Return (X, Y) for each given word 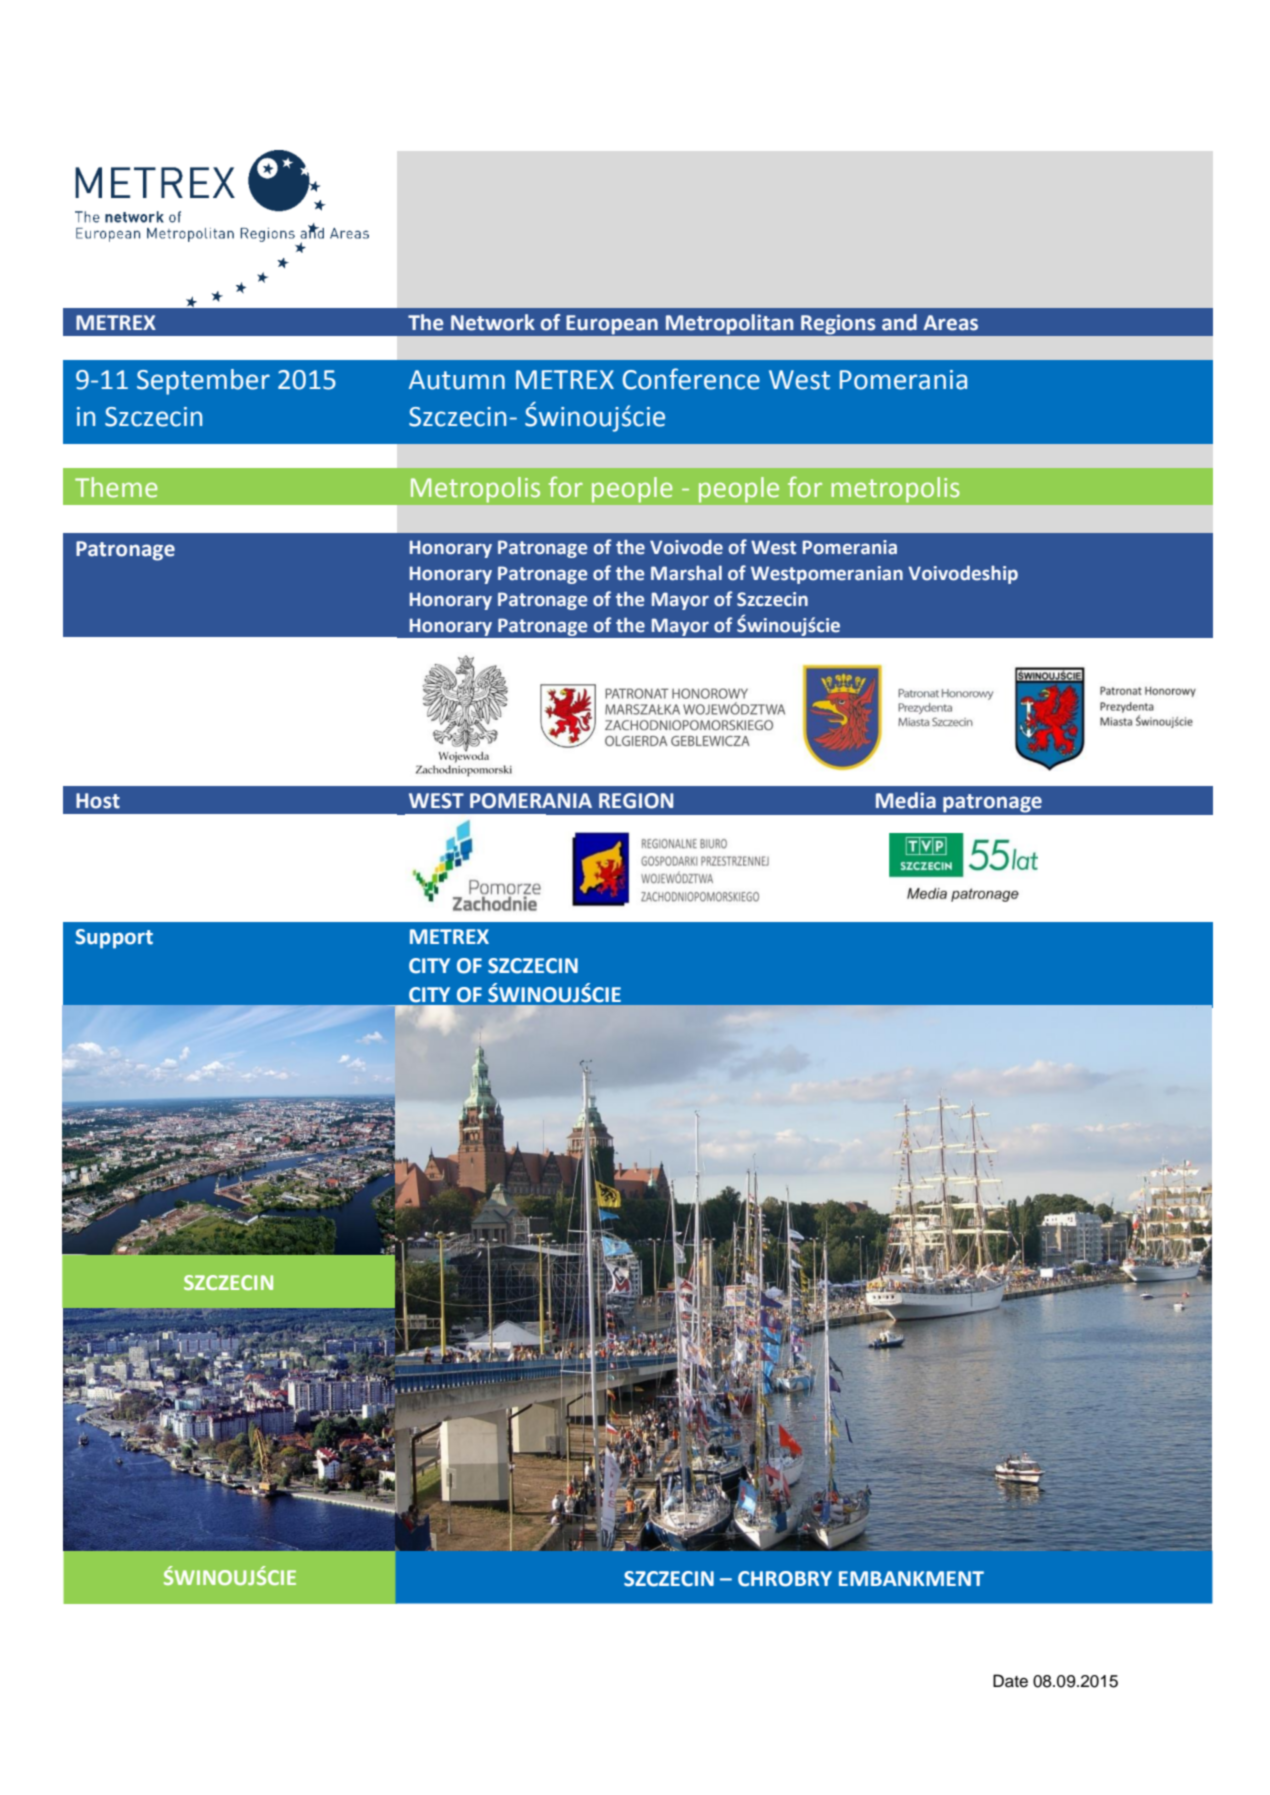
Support (114, 939)
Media (906, 800)
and (899, 322)
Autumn (457, 380)
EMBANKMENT (911, 1578)
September (203, 382)
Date (1010, 1681)
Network (493, 322)
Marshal (686, 573)
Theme (116, 487)
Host (98, 801)
